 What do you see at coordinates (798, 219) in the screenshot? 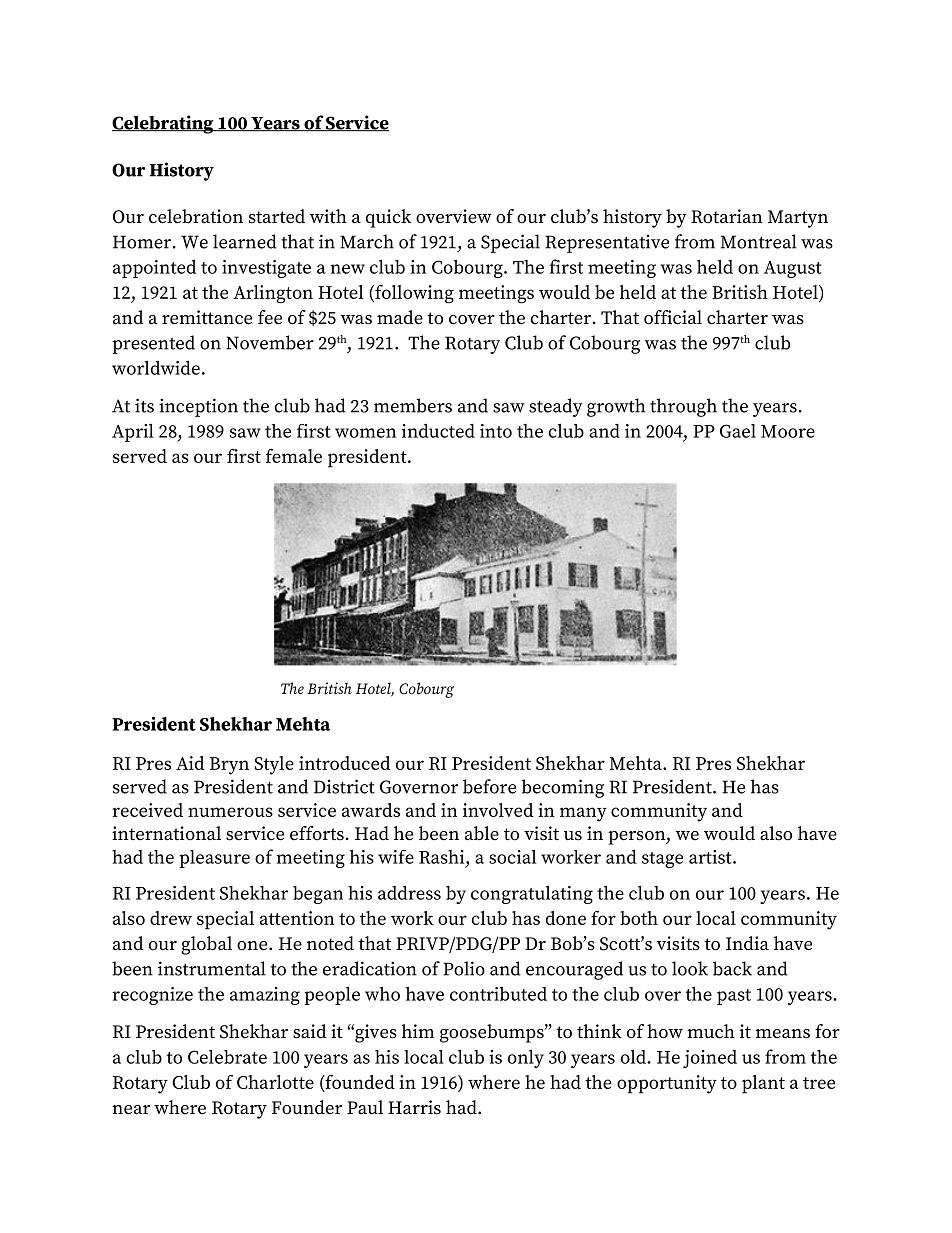
I see `Martyn` at bounding box center [798, 219].
